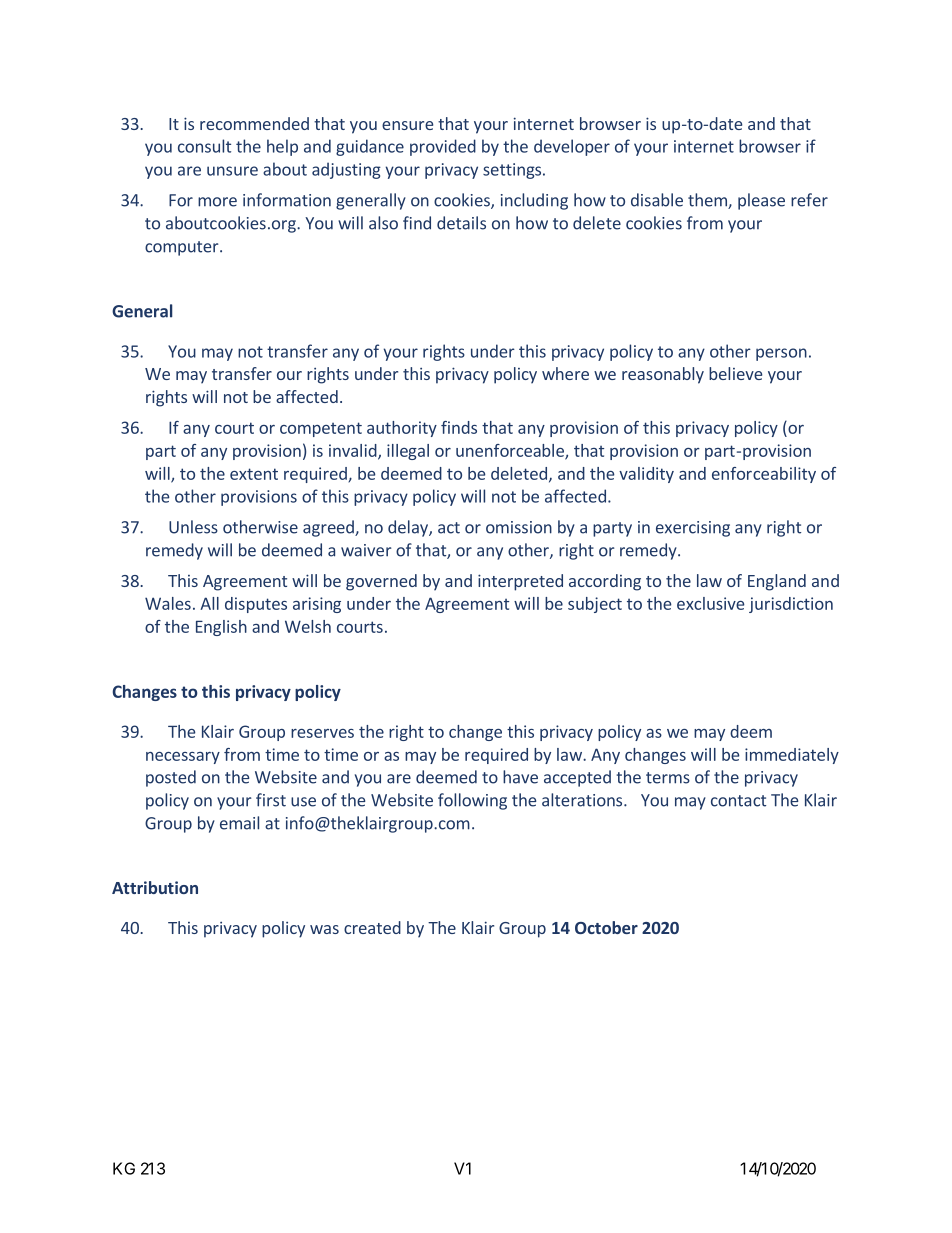 The image size is (952, 1233). I want to click on October, so click(606, 927).
